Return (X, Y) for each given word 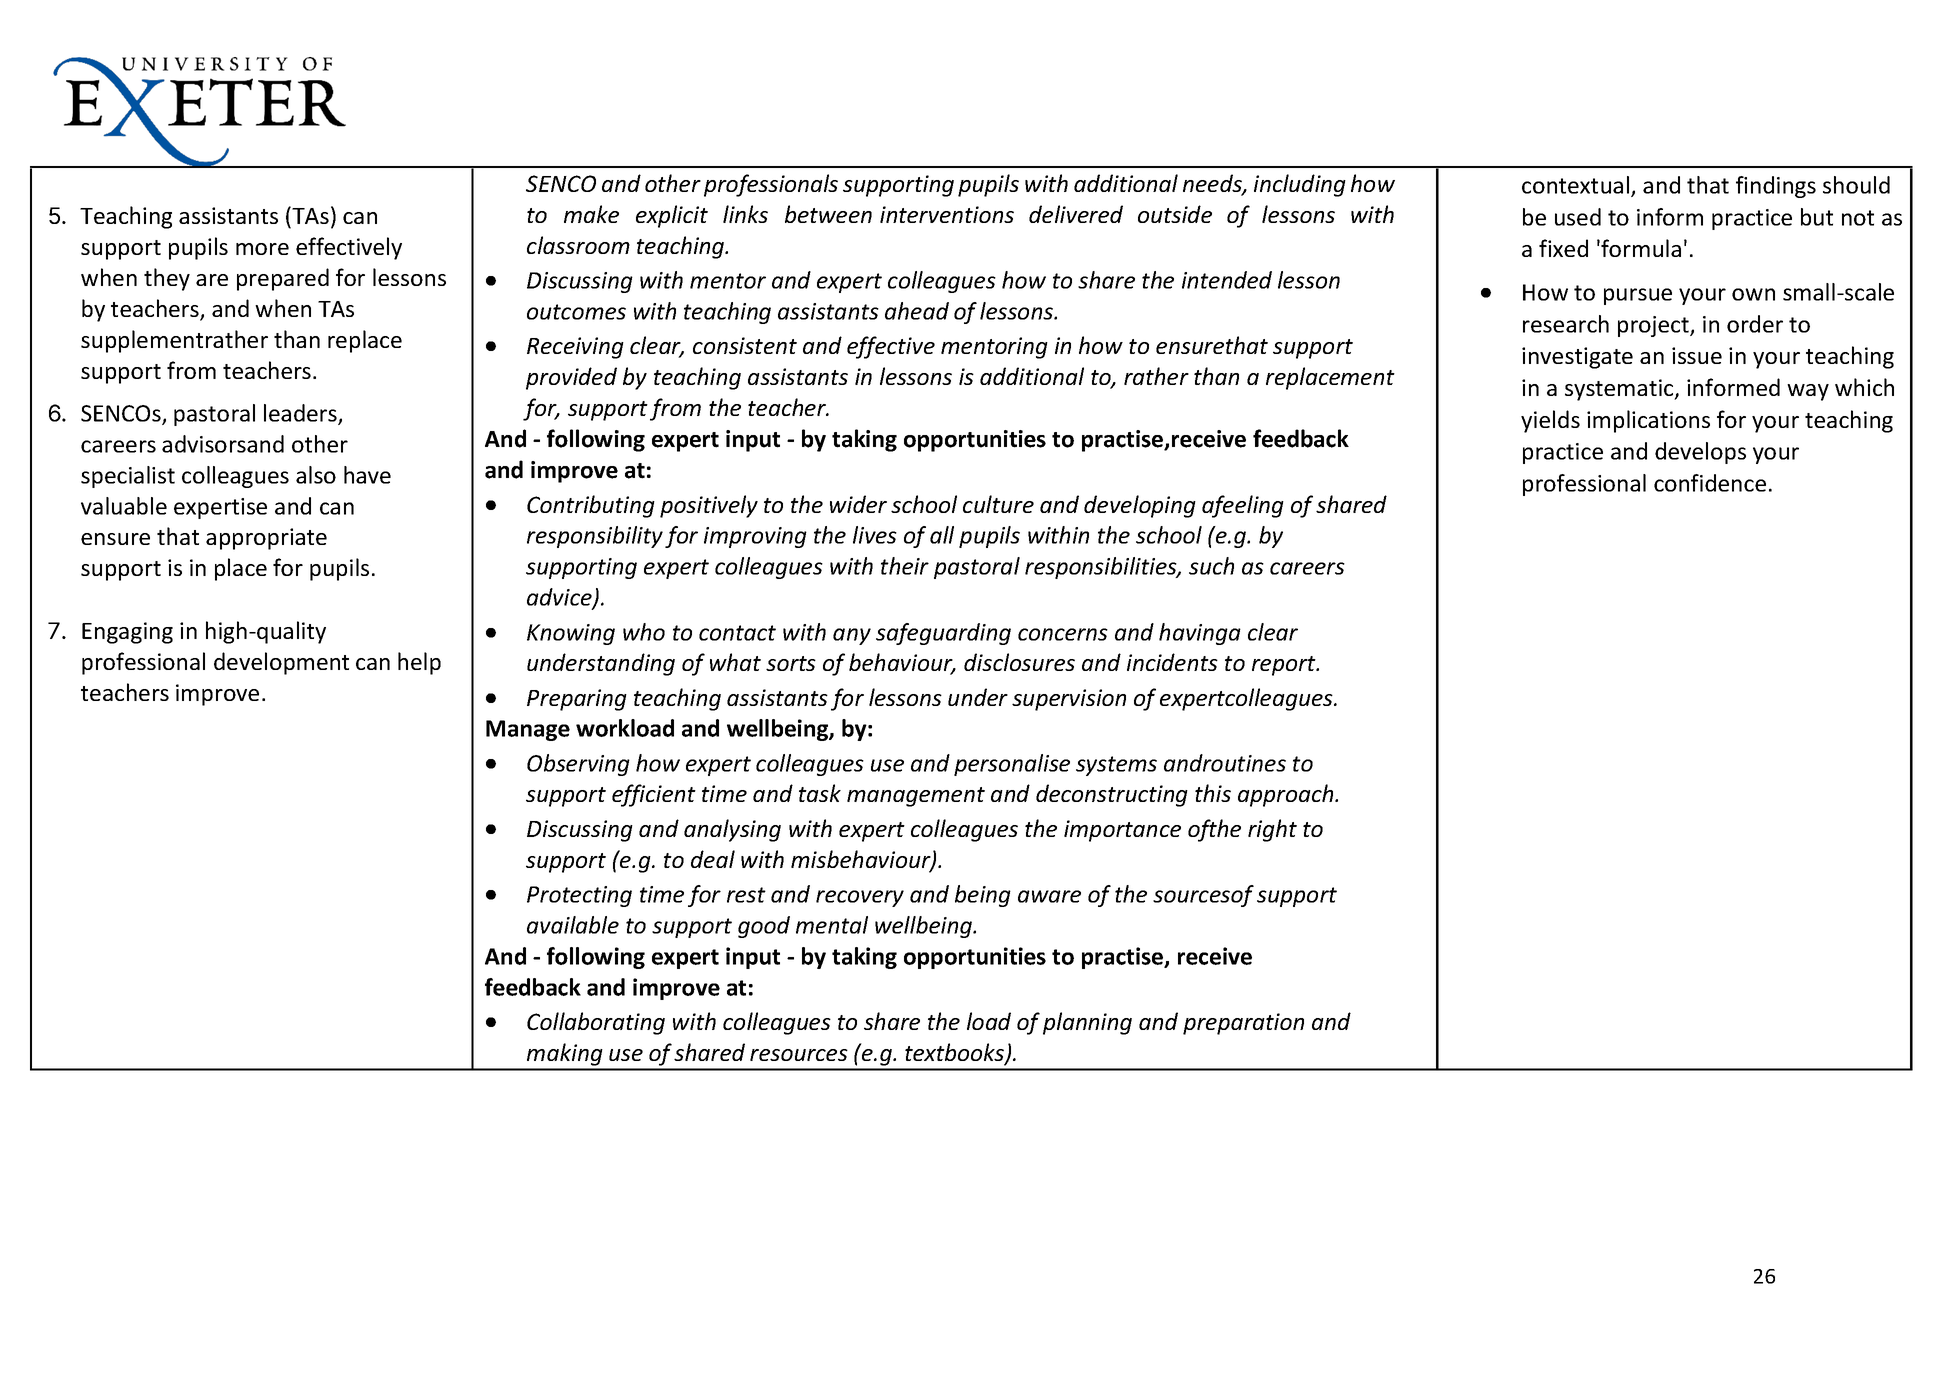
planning (1087, 1023)
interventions (947, 214)
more (262, 249)
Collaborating (596, 1023)
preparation (1243, 1024)
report (1285, 666)
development (281, 663)
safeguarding (943, 634)
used (1578, 217)
